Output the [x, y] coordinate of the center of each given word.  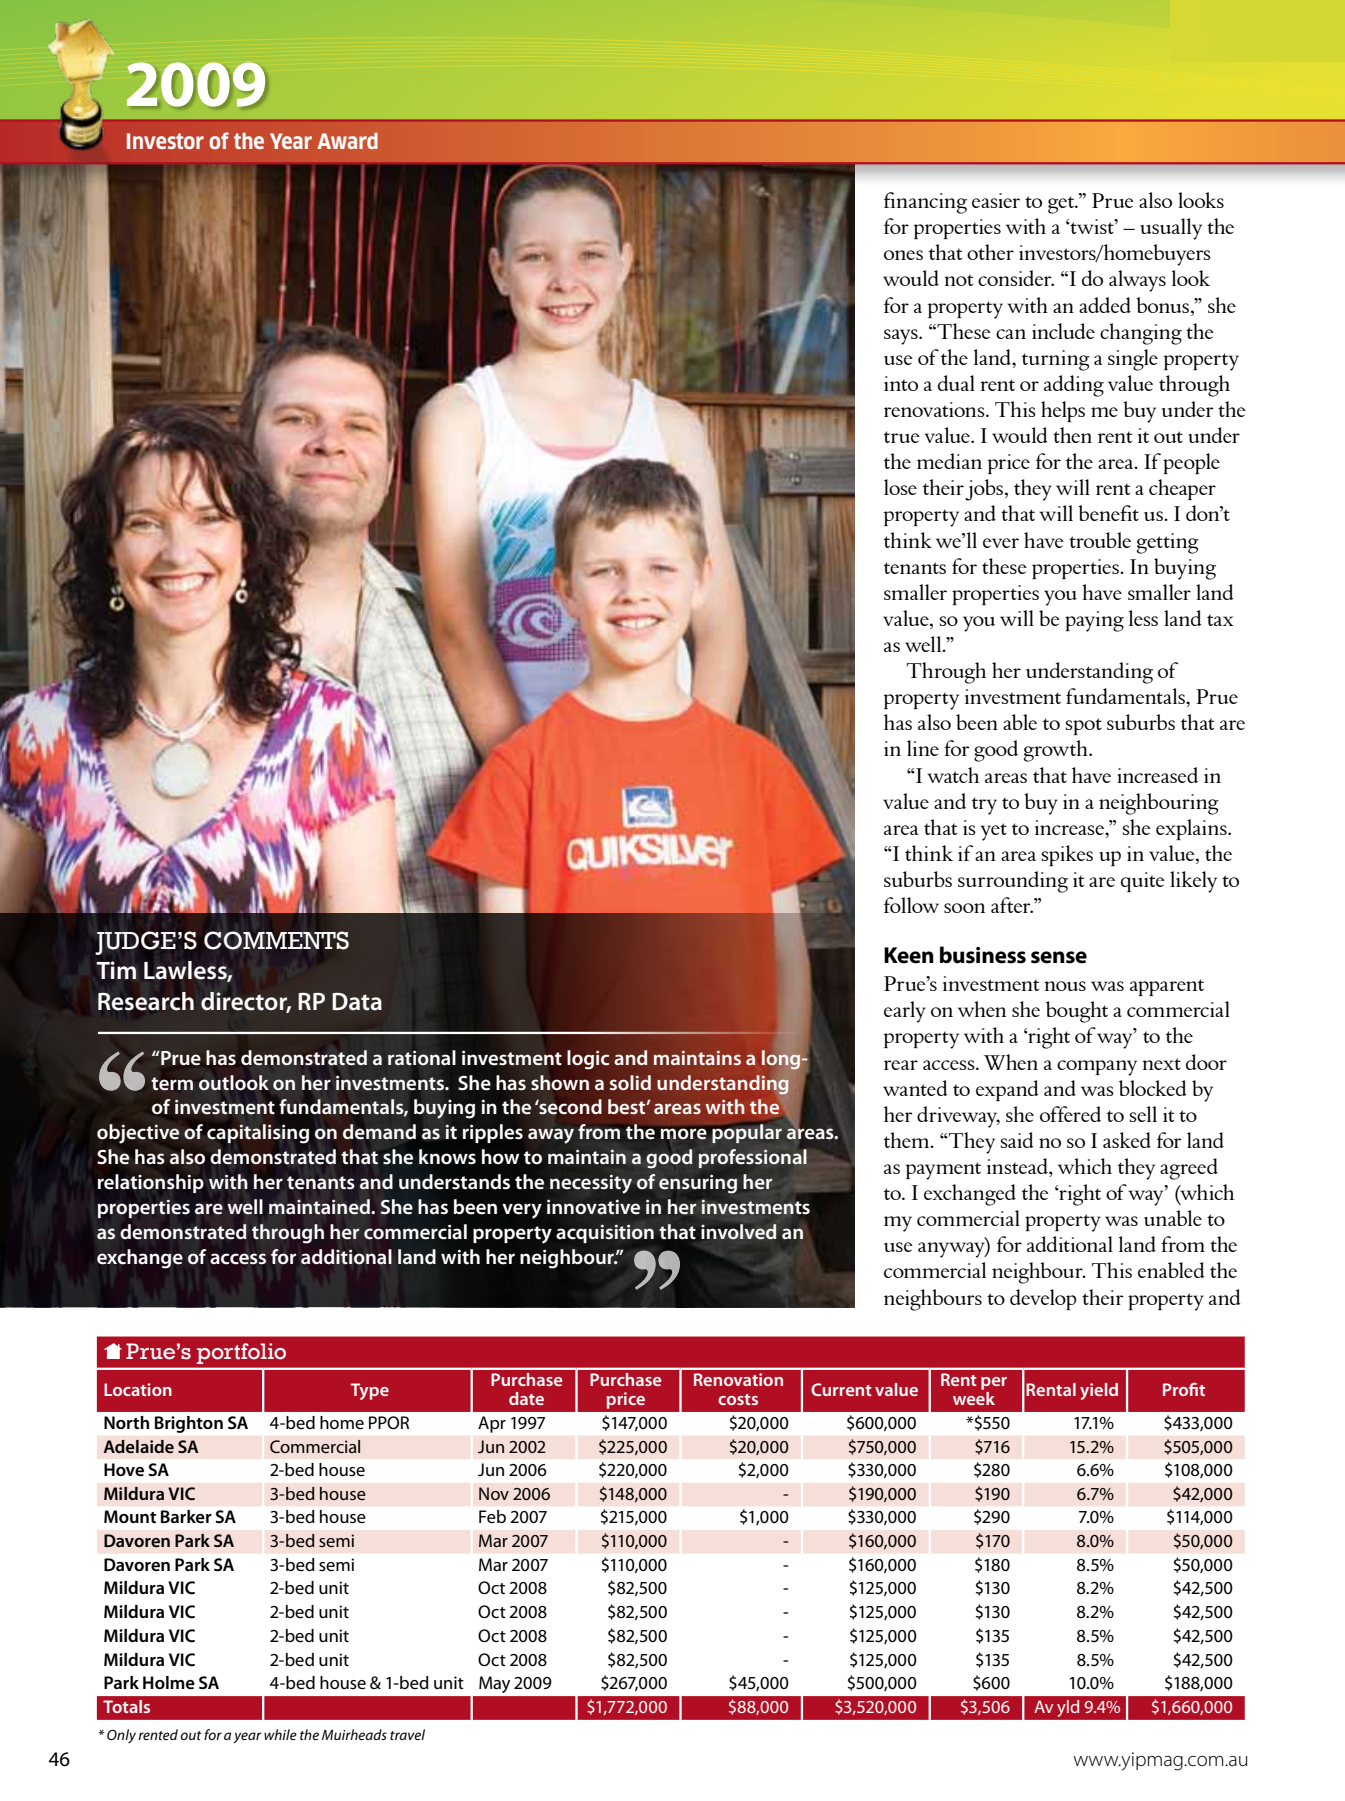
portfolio [241, 1353]
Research [146, 1001]
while [280, 1734]
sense [1059, 957]
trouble [1100, 540]
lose [900, 487]
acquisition [605, 1233]
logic [588, 1060]
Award [347, 141]
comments [276, 940]
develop [1043, 1299]
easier [996, 200]
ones [903, 255]
